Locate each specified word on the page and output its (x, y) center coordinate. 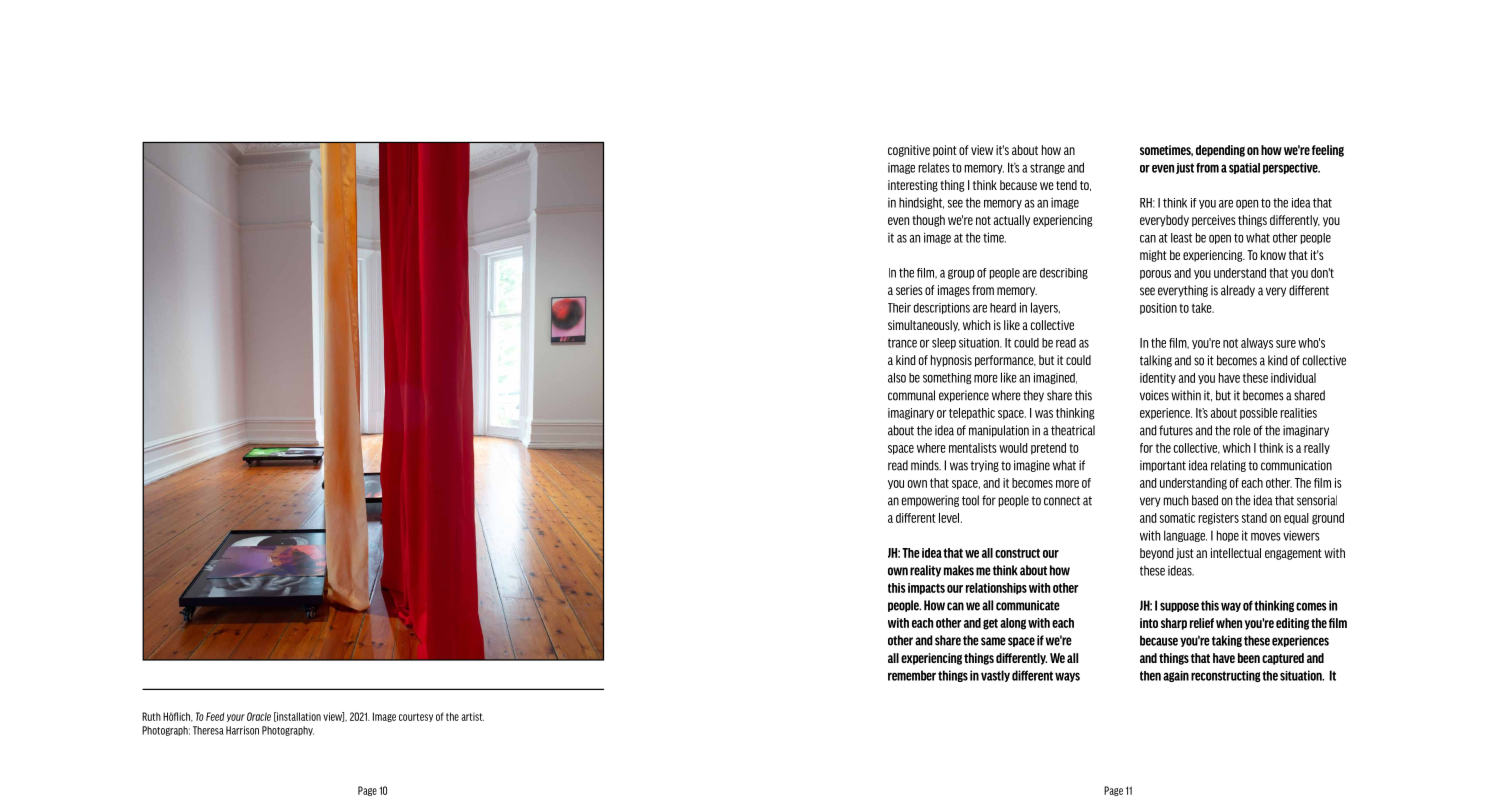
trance (902, 343)
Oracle (259, 716)
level (950, 518)
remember (912, 675)
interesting (913, 186)
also (897, 378)
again (1176, 676)
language (1185, 536)
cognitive (909, 151)
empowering (930, 501)
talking (1156, 361)
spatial (1244, 168)
